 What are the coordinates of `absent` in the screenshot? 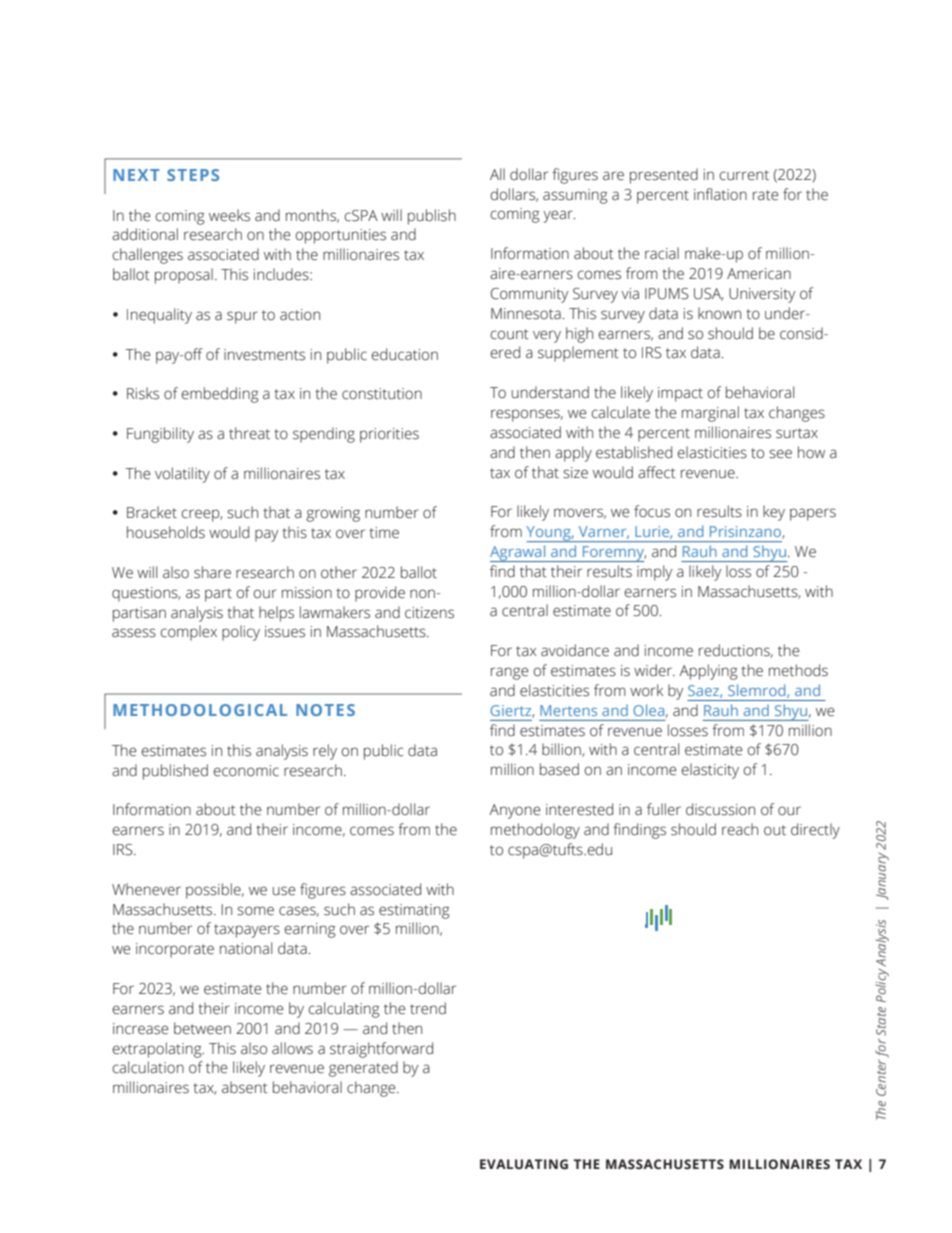 It's located at (244, 1087).
